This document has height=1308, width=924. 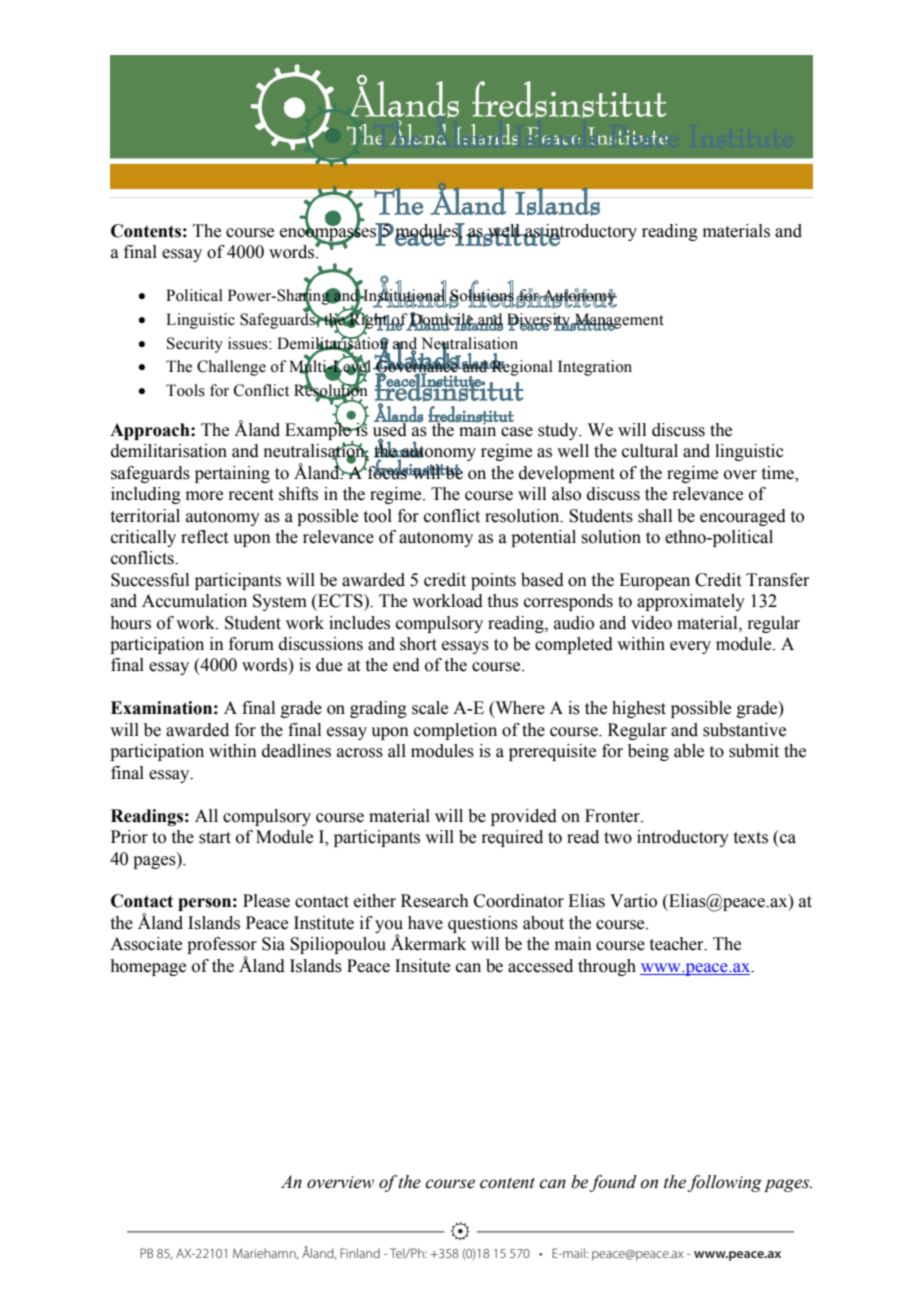 I want to click on Challenge, so click(x=231, y=368).
